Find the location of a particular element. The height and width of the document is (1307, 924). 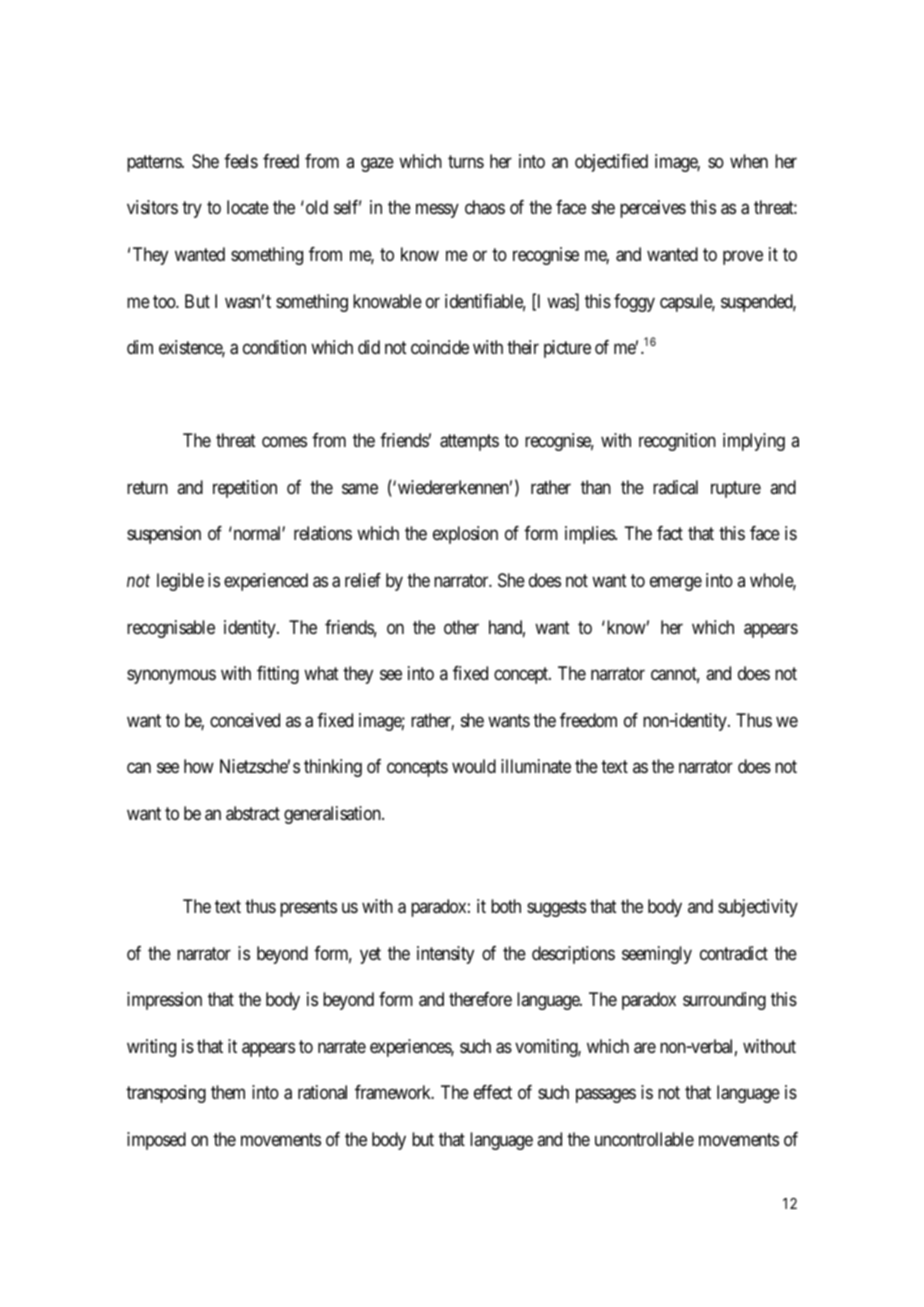

radical is located at coordinates (675, 487).
